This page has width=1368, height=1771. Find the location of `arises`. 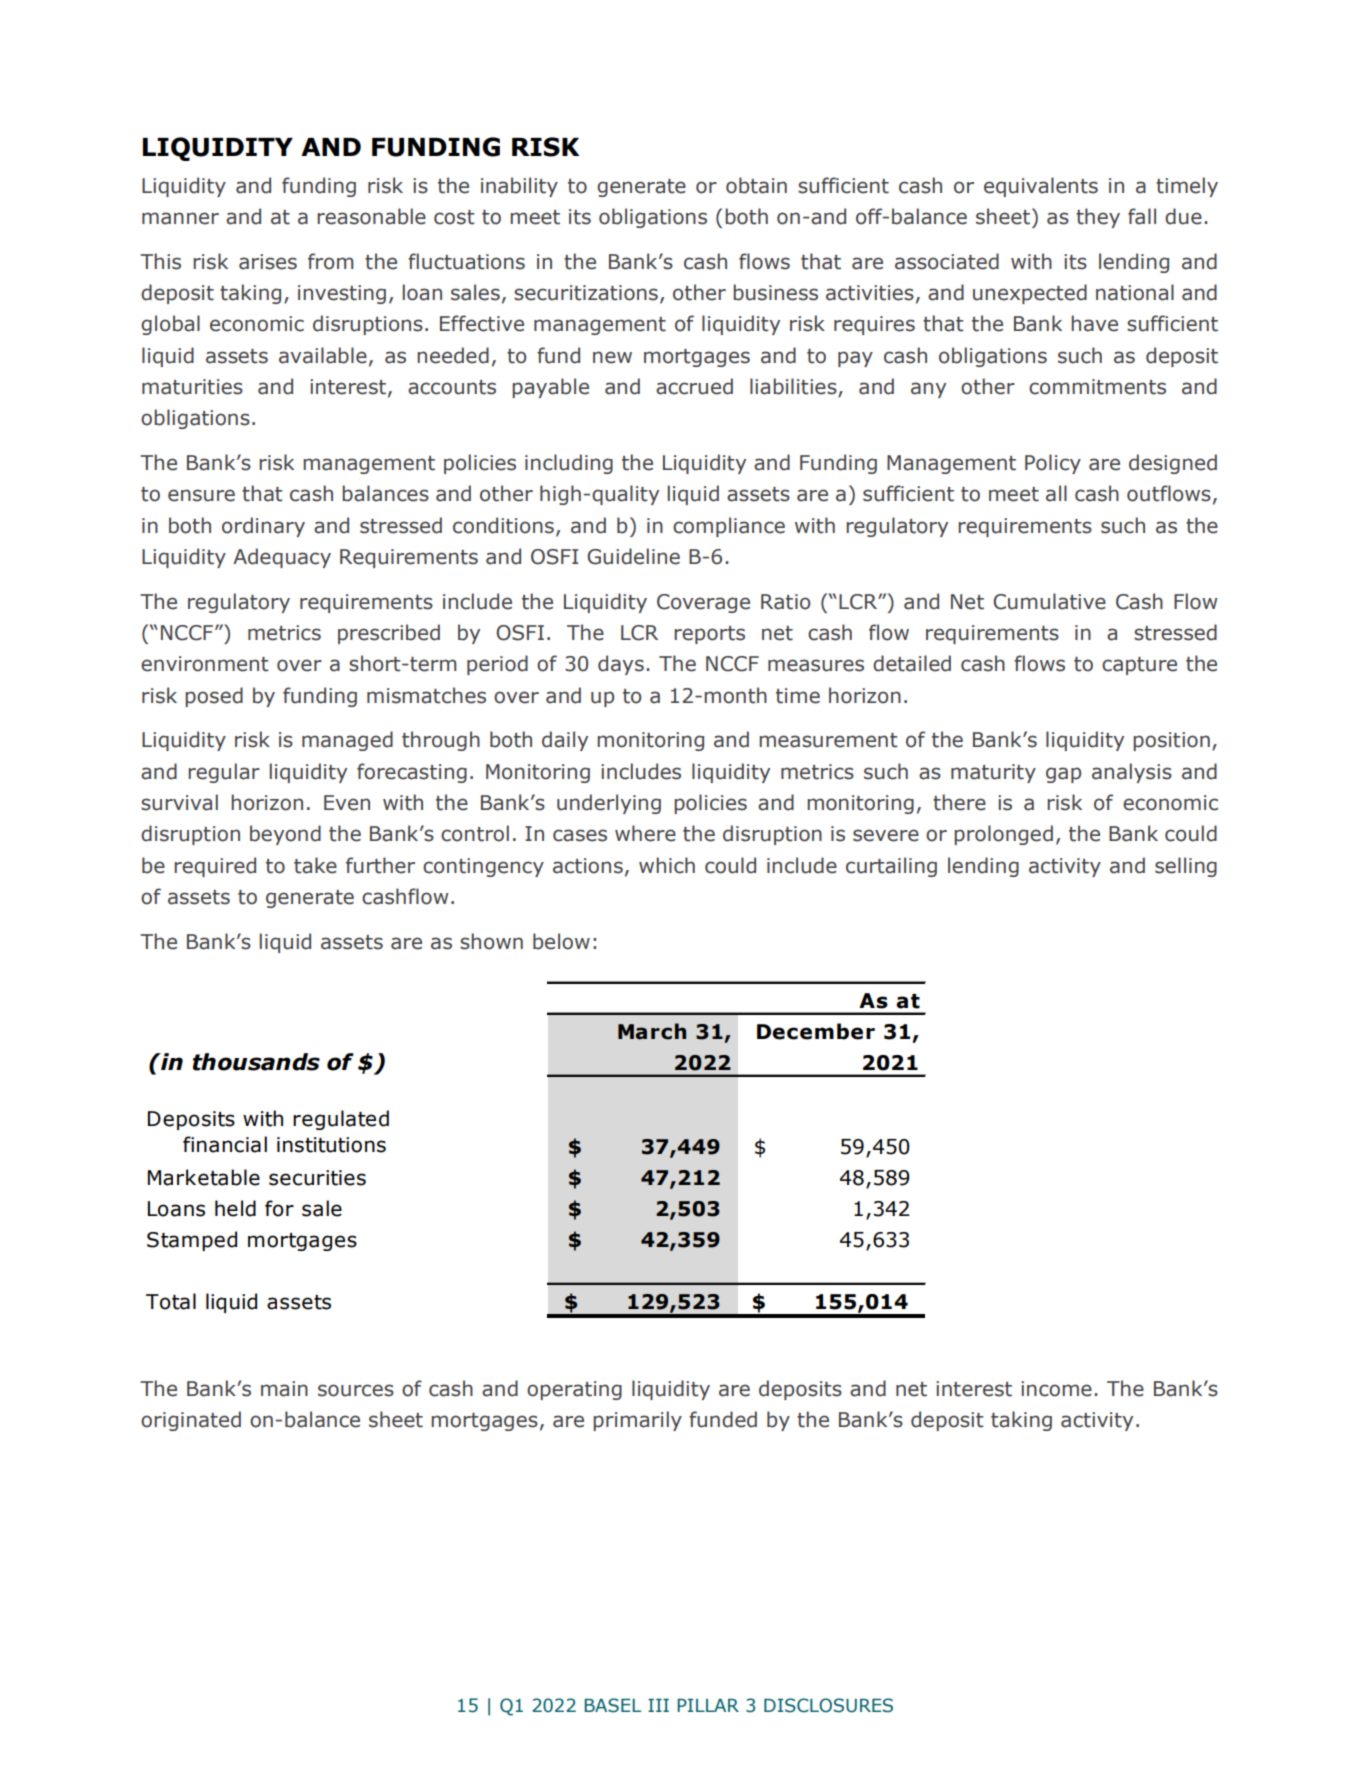

arises is located at coordinates (268, 262).
